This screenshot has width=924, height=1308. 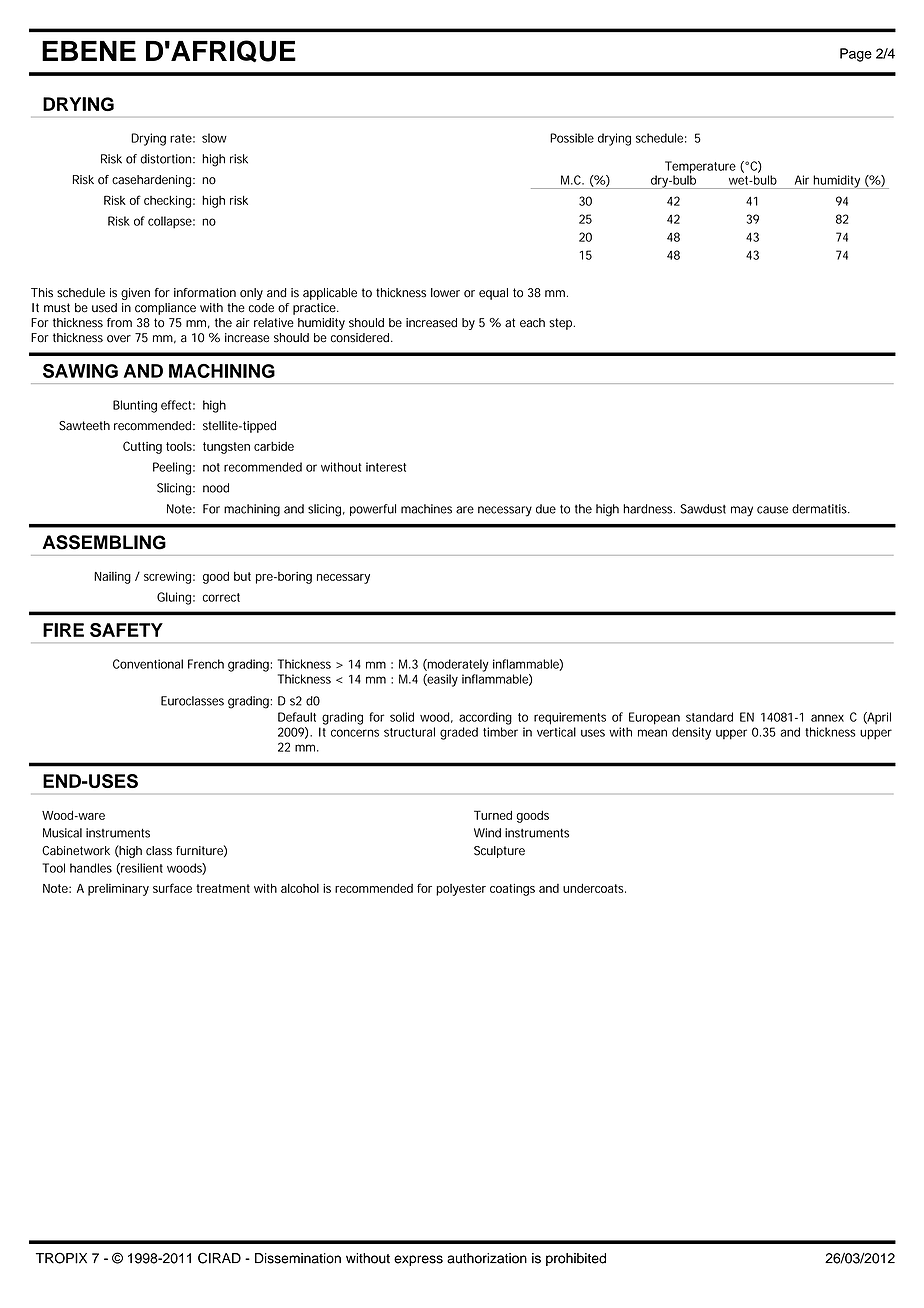 I want to click on coatings, so click(x=512, y=890).
